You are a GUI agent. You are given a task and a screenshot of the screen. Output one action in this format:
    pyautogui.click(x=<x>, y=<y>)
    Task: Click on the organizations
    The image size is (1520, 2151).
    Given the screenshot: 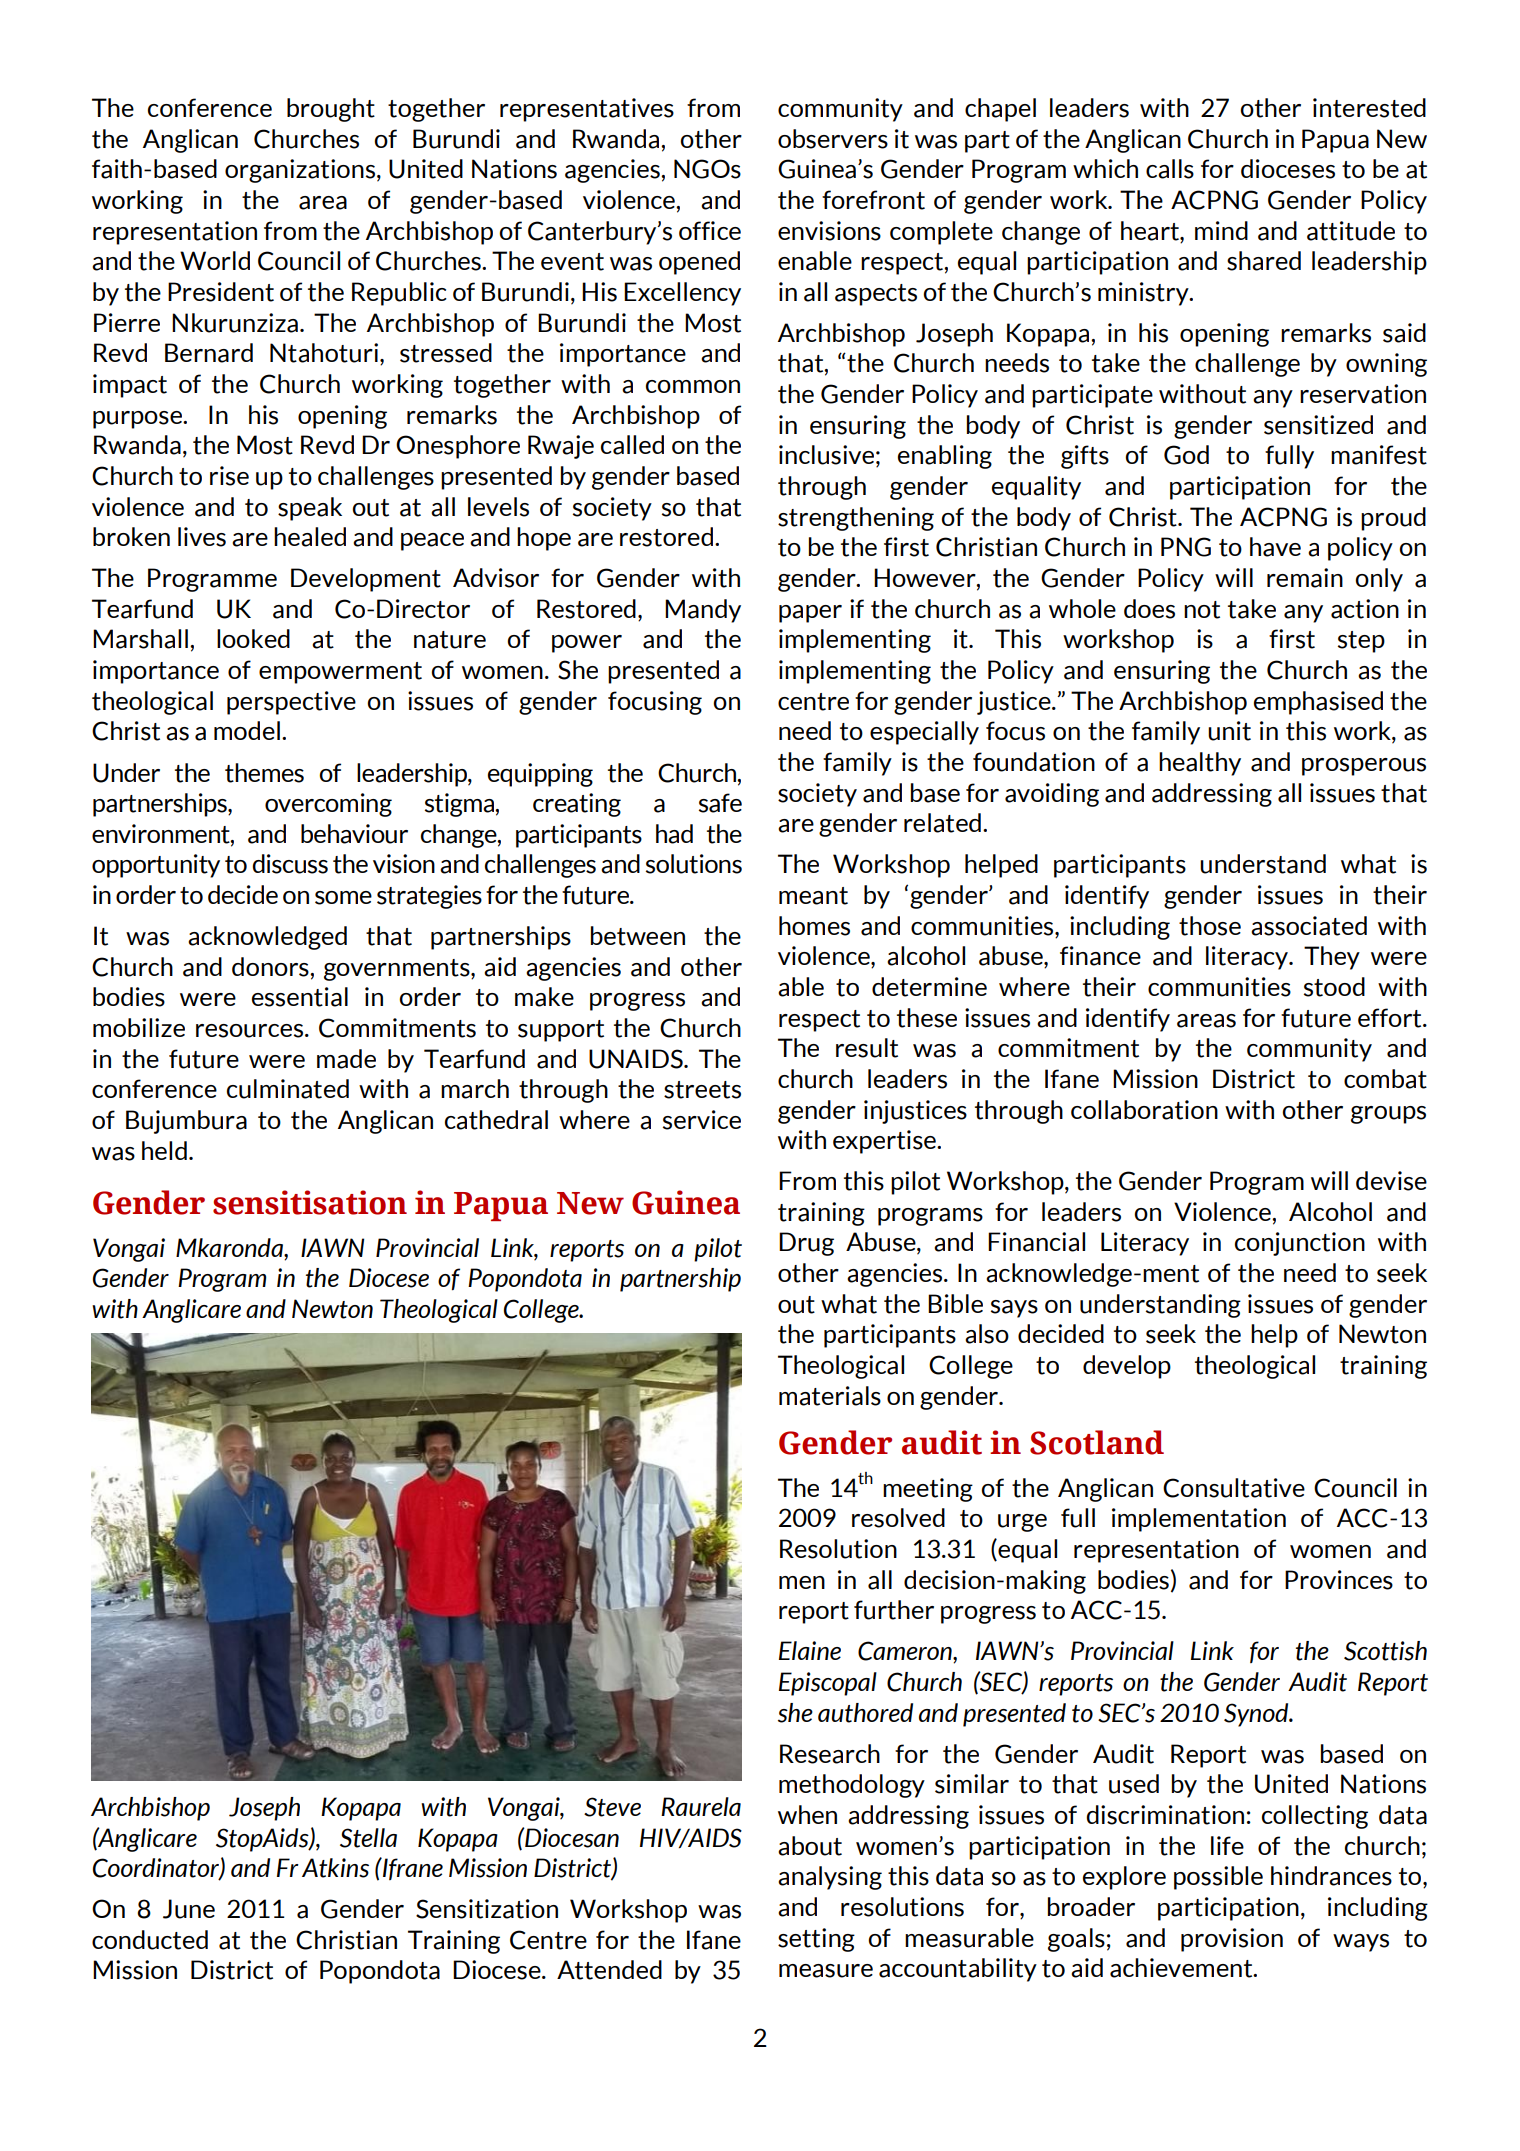 What is the action you would take?
    pyautogui.click(x=300, y=171)
